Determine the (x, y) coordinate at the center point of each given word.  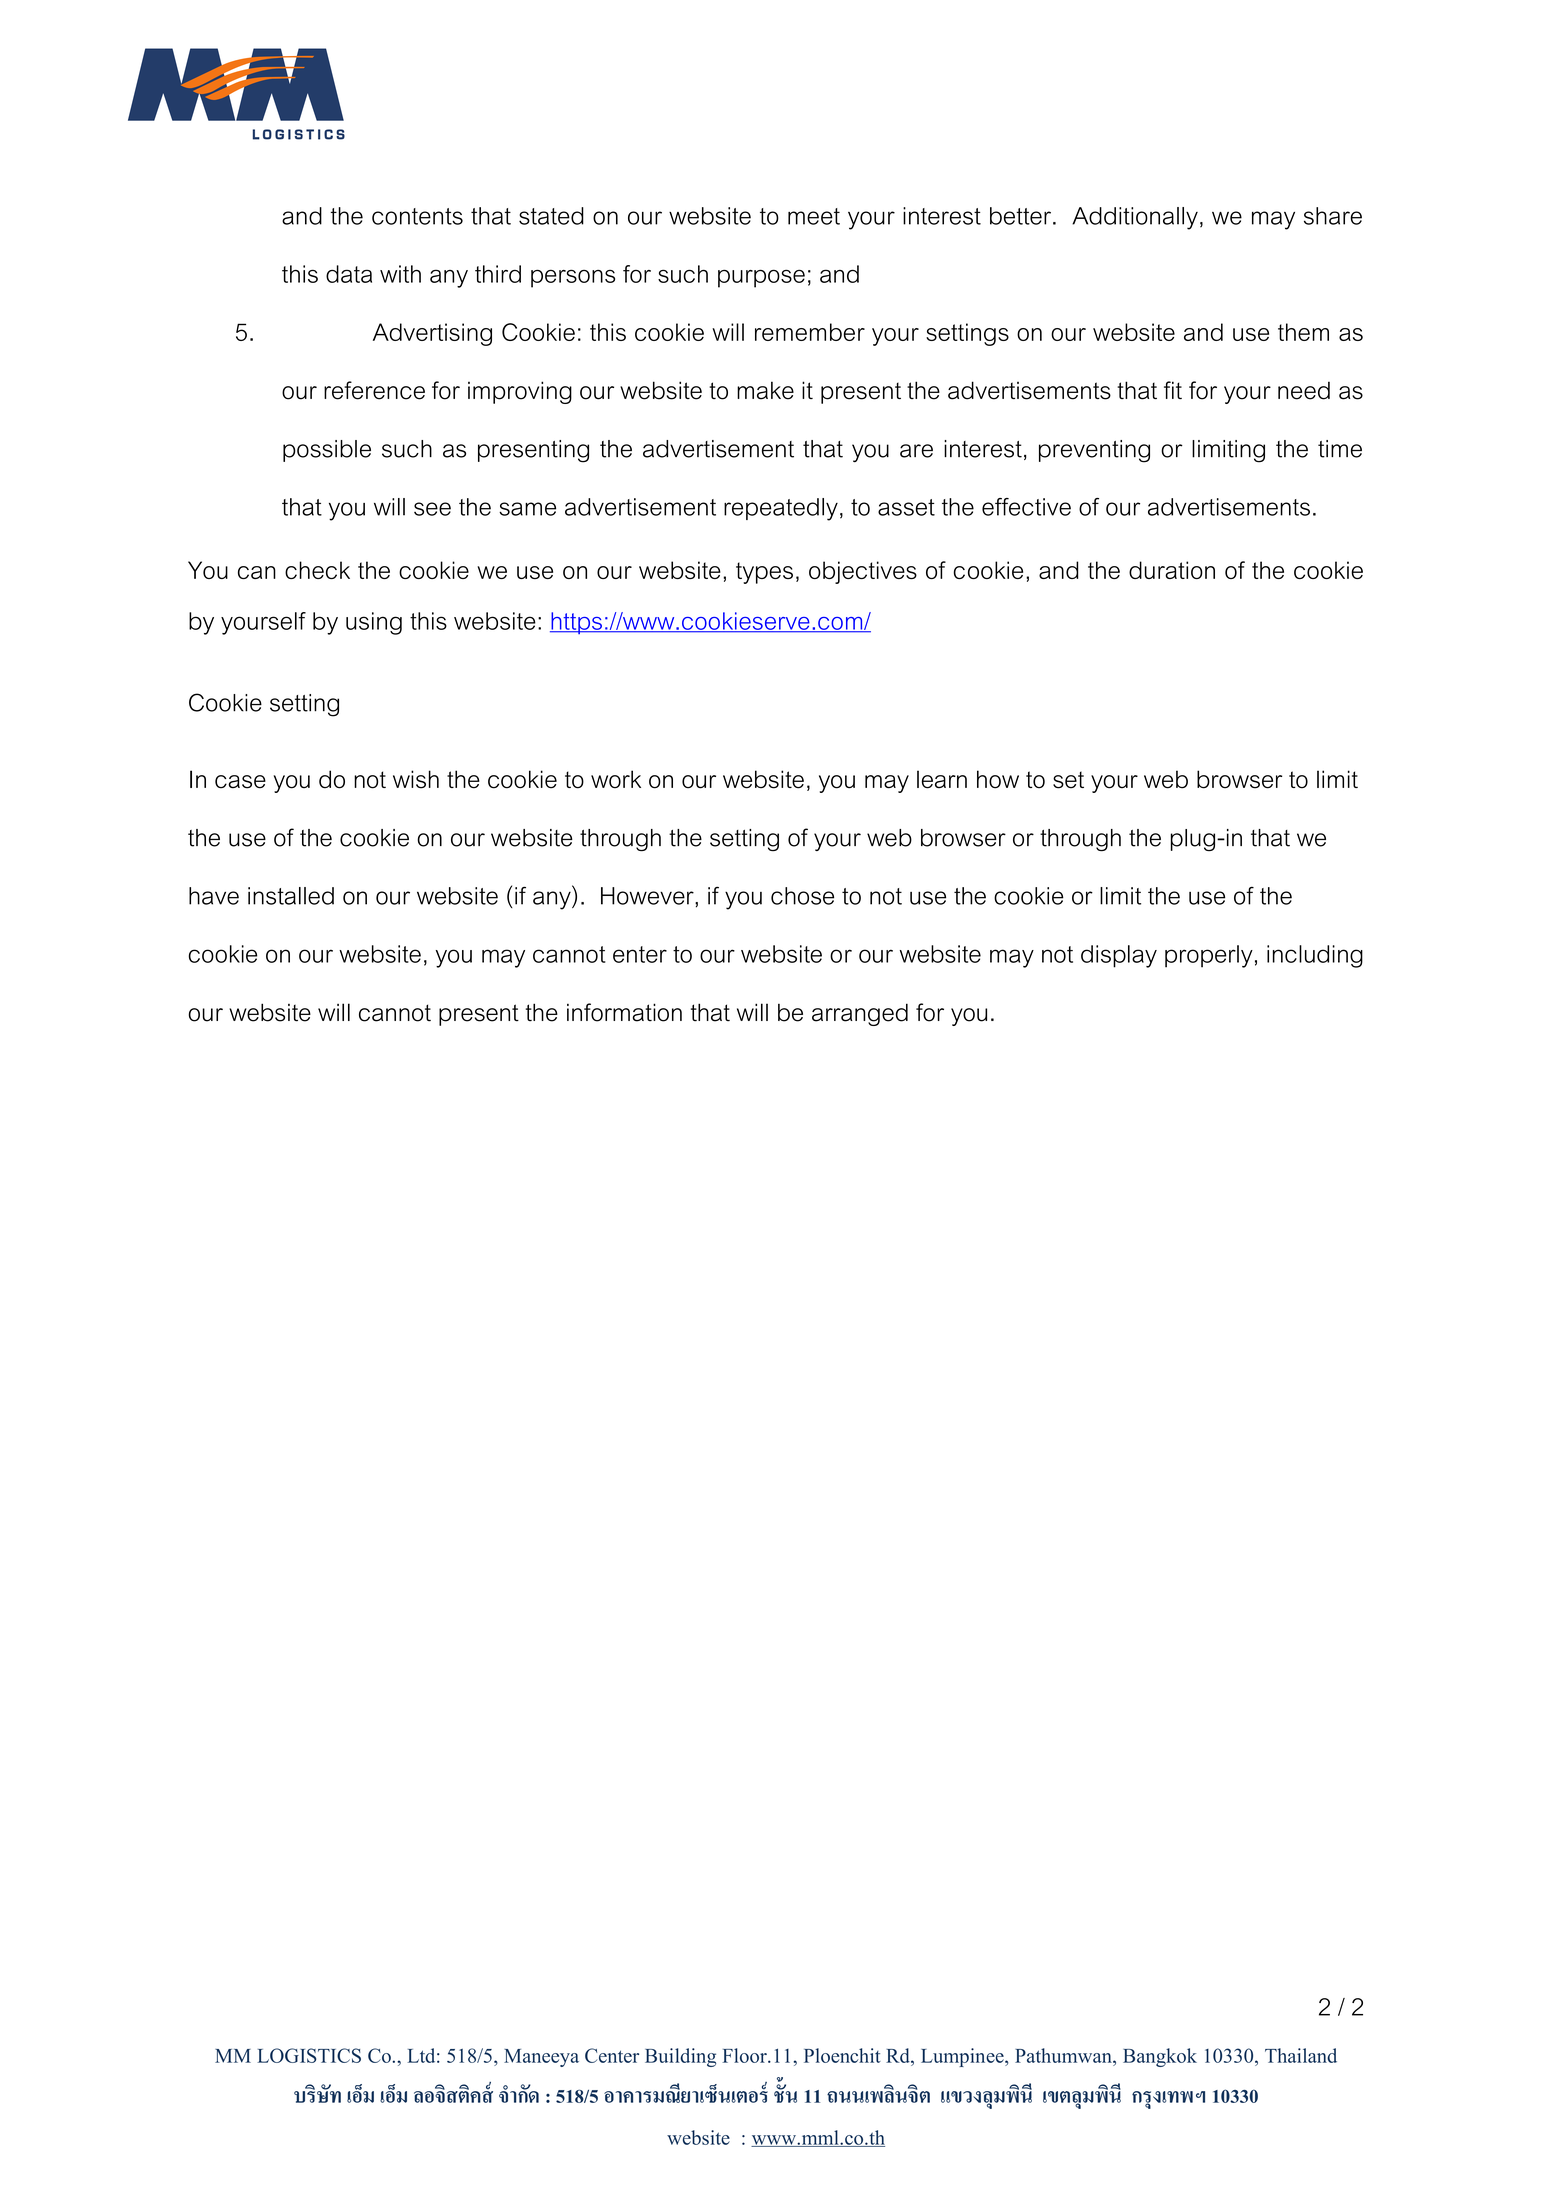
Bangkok (1160, 2057)
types (764, 573)
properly (1209, 956)
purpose (761, 278)
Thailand (1301, 2055)
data (349, 274)
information (624, 1012)
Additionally (1135, 218)
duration (1172, 570)
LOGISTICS (309, 2055)
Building (680, 2057)
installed (291, 896)
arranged (860, 1014)
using (374, 623)
